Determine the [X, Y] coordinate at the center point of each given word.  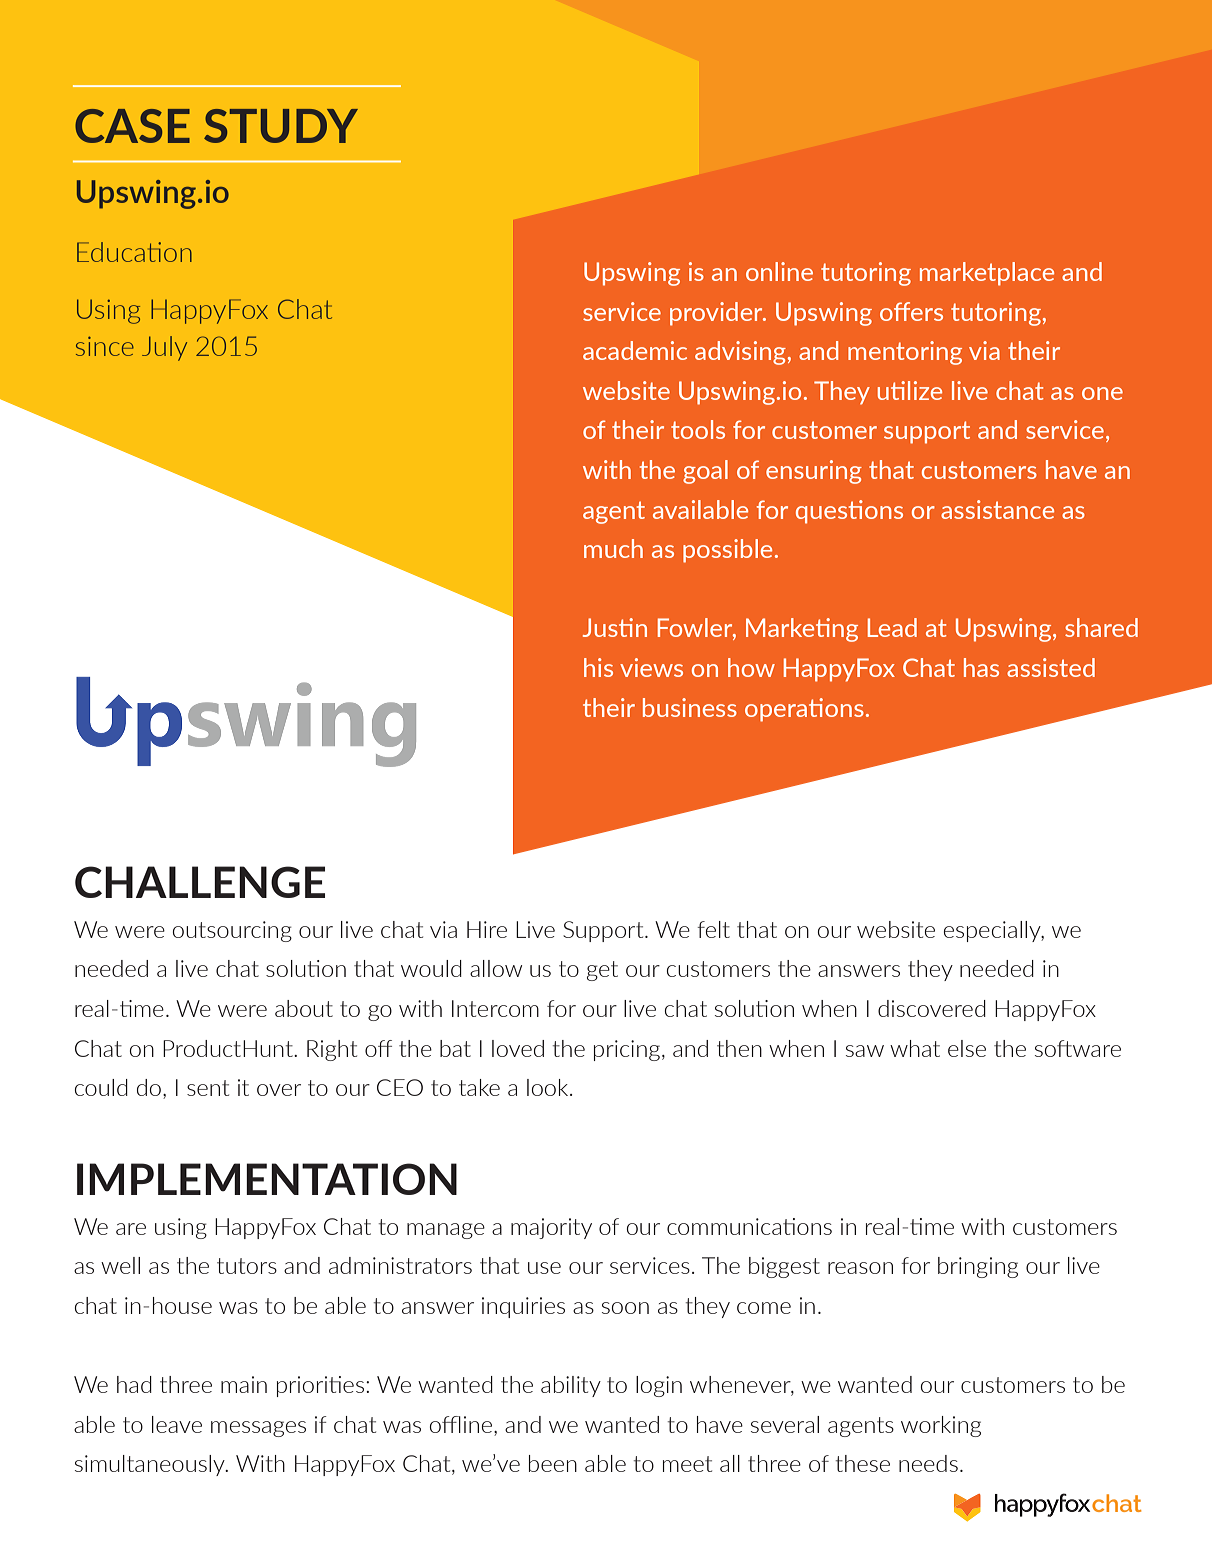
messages [258, 1429]
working [941, 1426]
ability [571, 1386]
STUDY [281, 126]
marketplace [987, 274]
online [779, 271]
